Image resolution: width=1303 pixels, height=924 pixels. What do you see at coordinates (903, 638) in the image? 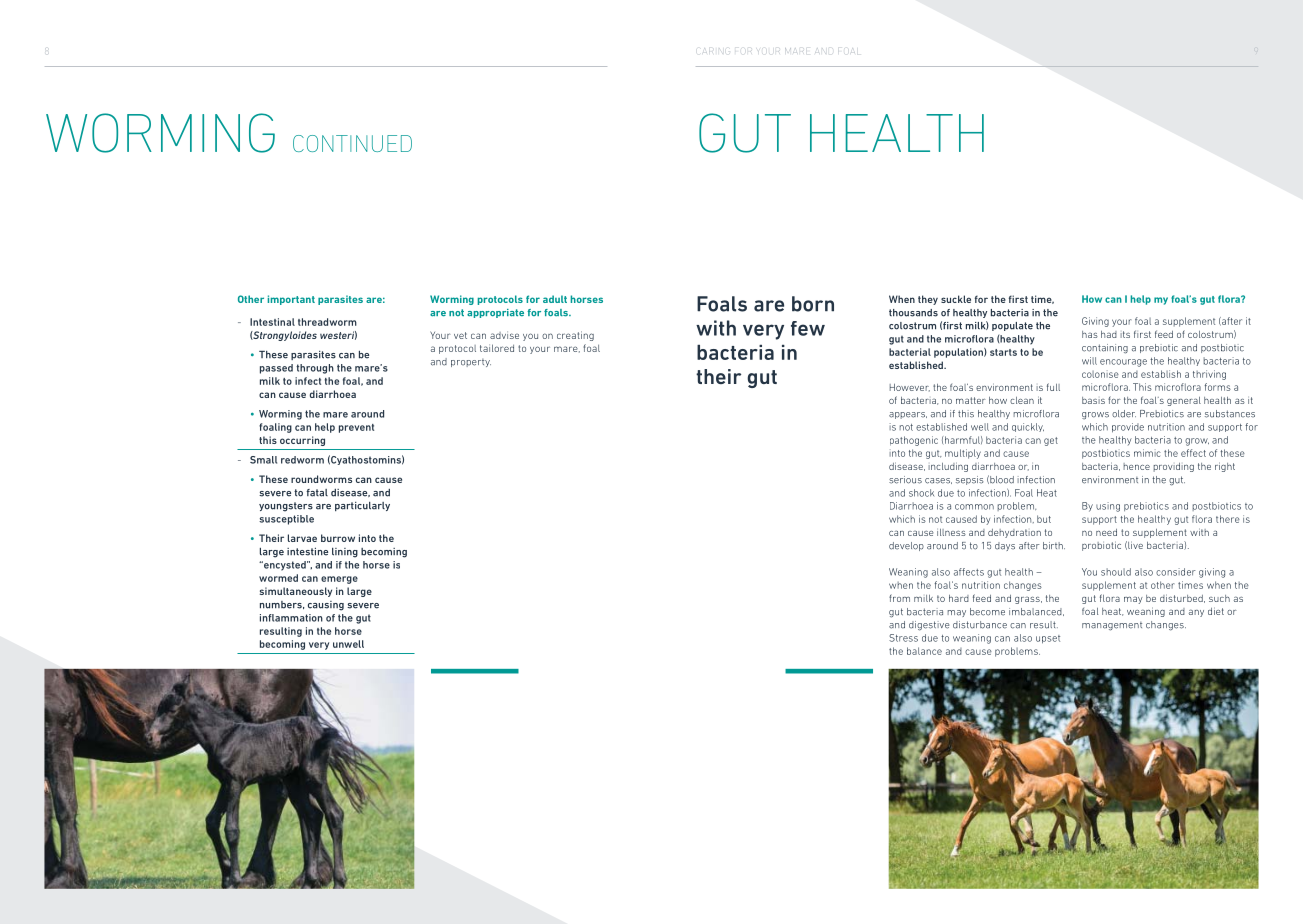
I see `Stress` at bounding box center [903, 638].
